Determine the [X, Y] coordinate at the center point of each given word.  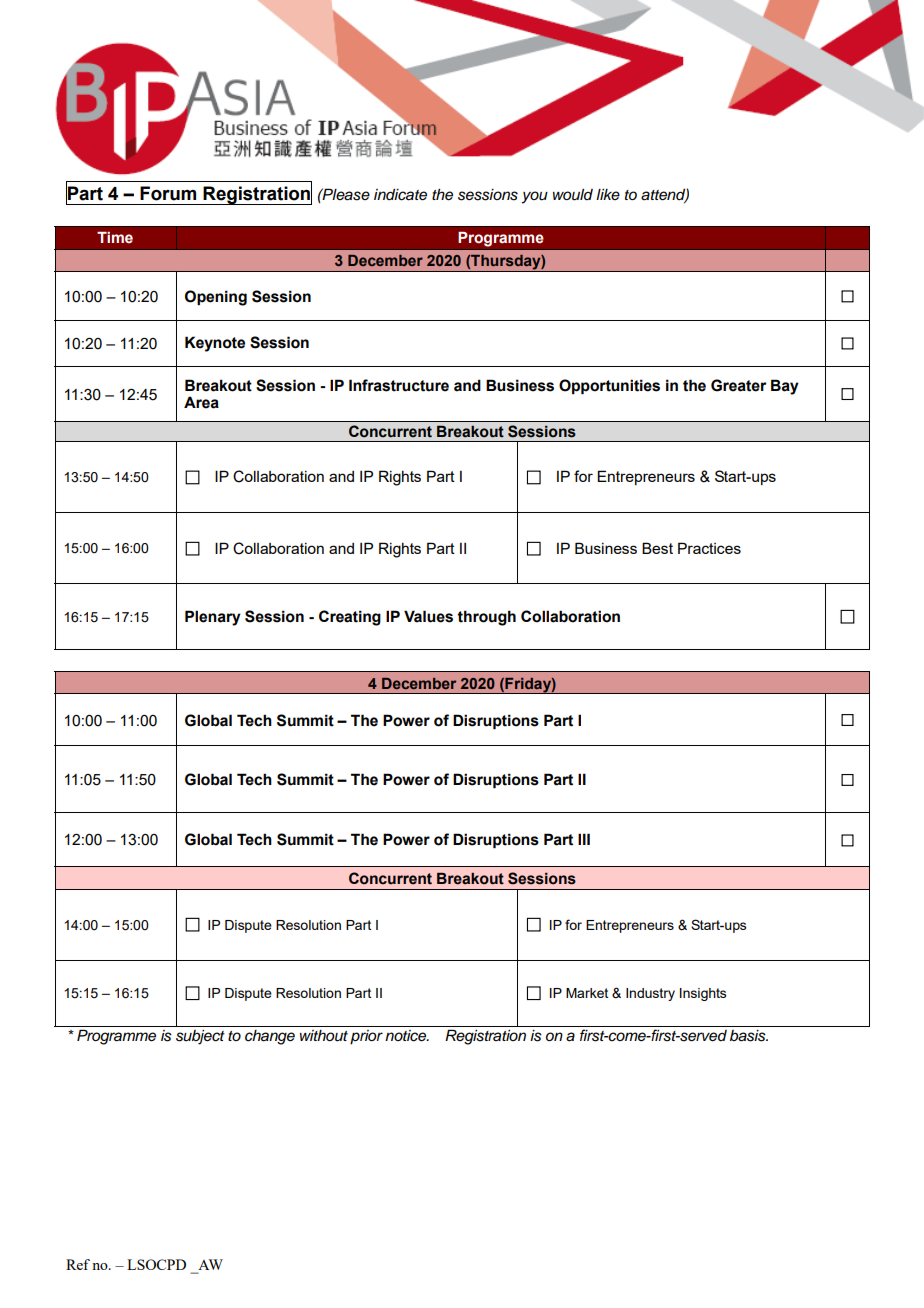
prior [366, 1037]
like [608, 194]
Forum [168, 193]
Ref [78, 1264]
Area [201, 402]
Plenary [213, 618]
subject [200, 1037]
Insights [703, 994]
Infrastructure [399, 385]
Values [428, 616]
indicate [400, 195]
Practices [709, 548]
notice [406, 1036]
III [584, 839]
